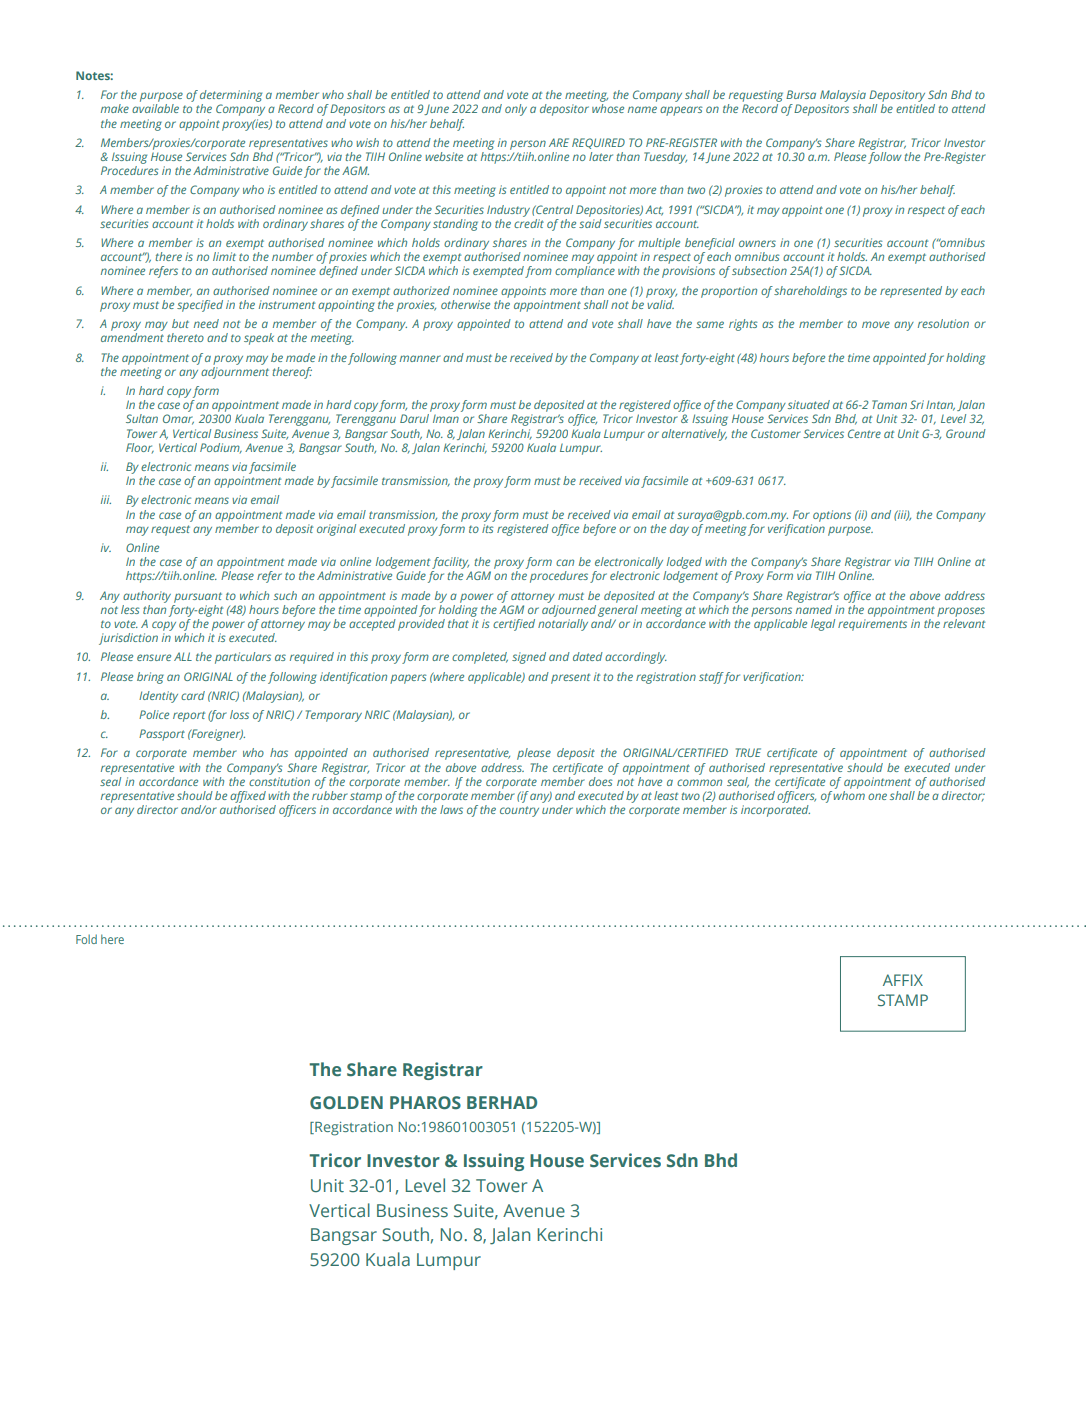 The image size is (1086, 1405). What do you see at coordinates (162, 735) in the screenshot?
I see `Passport` at bounding box center [162, 735].
